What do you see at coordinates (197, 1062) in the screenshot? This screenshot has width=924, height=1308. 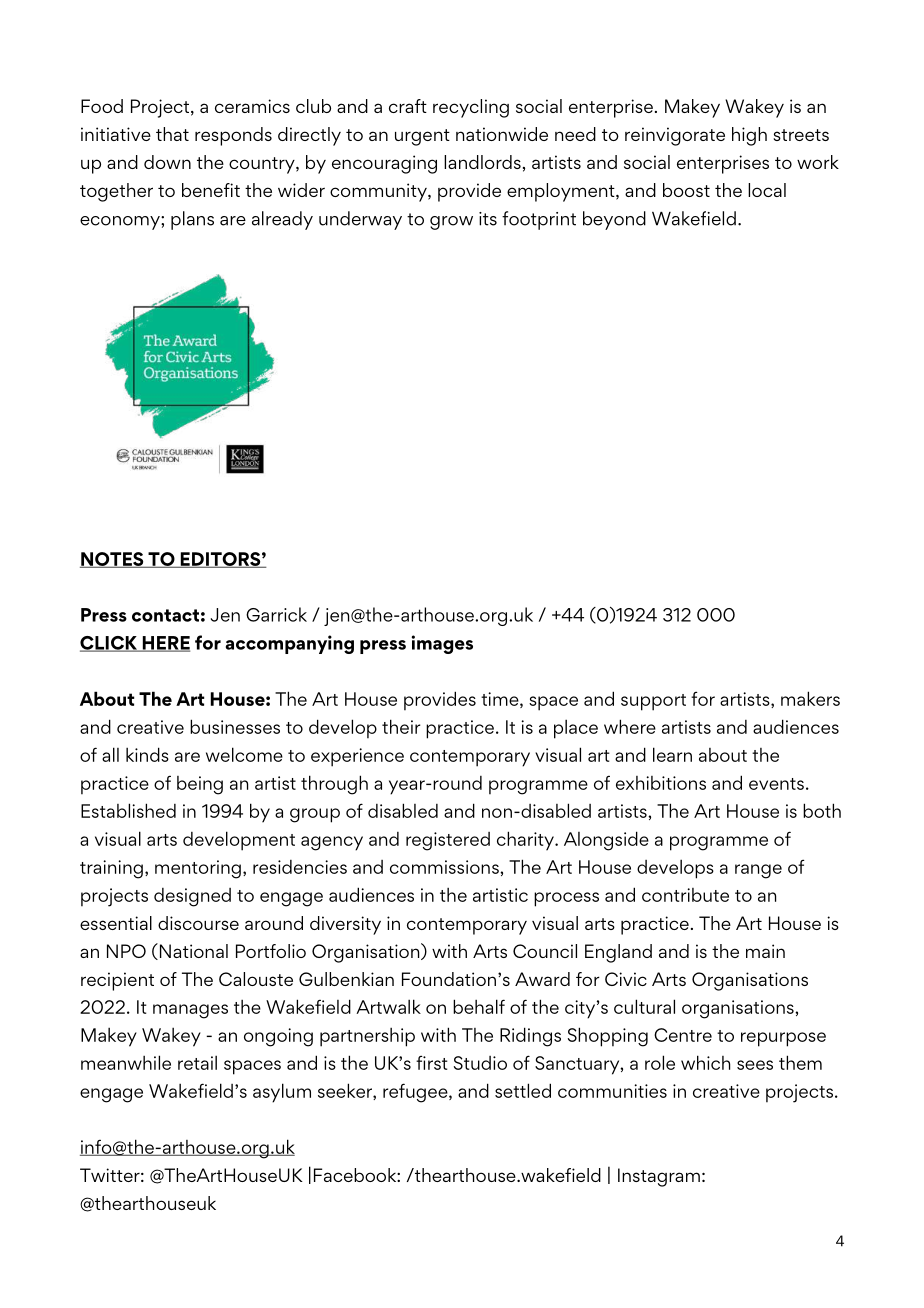 I see `retail` at bounding box center [197, 1062].
